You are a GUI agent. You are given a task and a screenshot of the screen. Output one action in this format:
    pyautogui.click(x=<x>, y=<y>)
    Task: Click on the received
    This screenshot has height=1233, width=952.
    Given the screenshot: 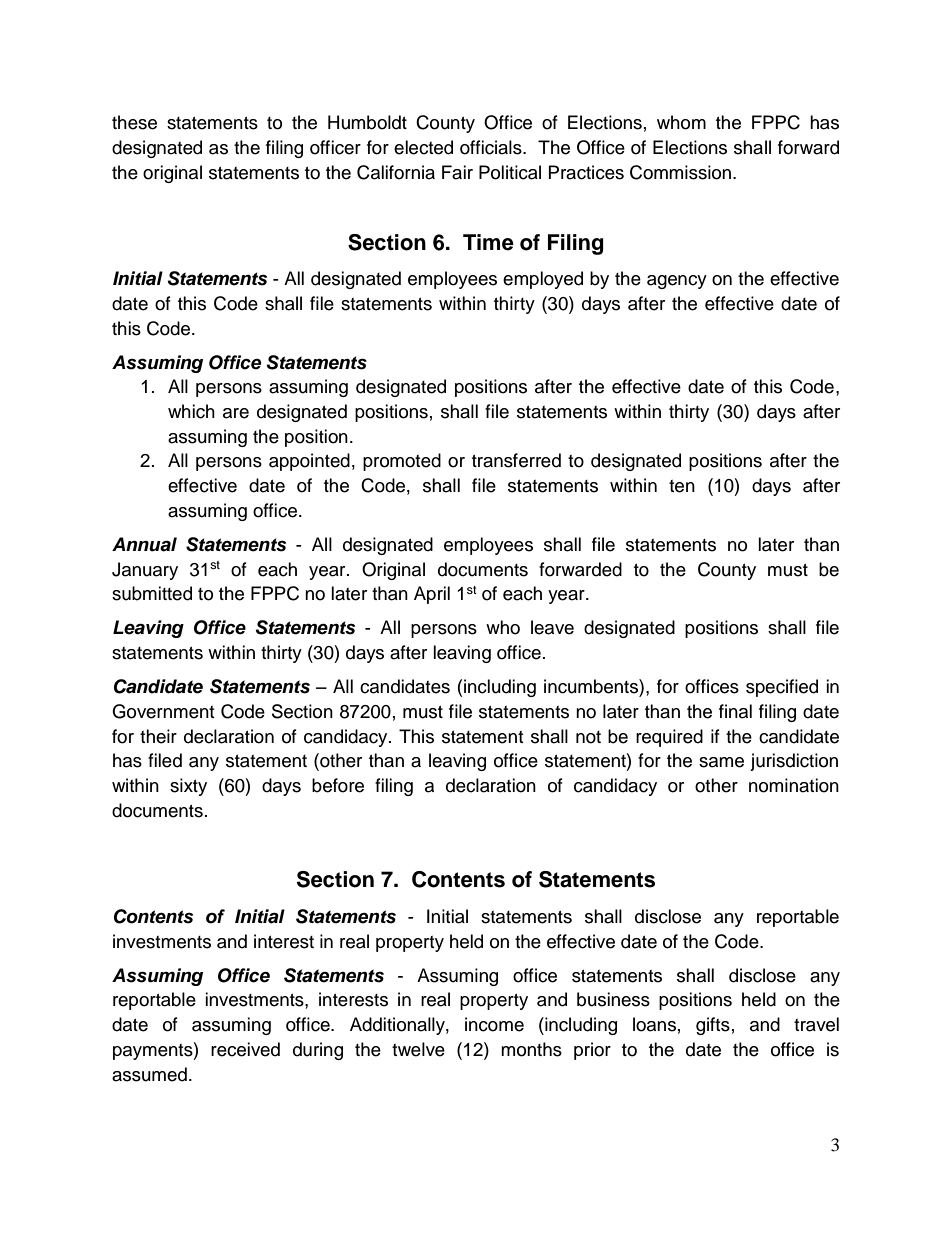 What is the action you would take?
    pyautogui.click(x=245, y=1049)
